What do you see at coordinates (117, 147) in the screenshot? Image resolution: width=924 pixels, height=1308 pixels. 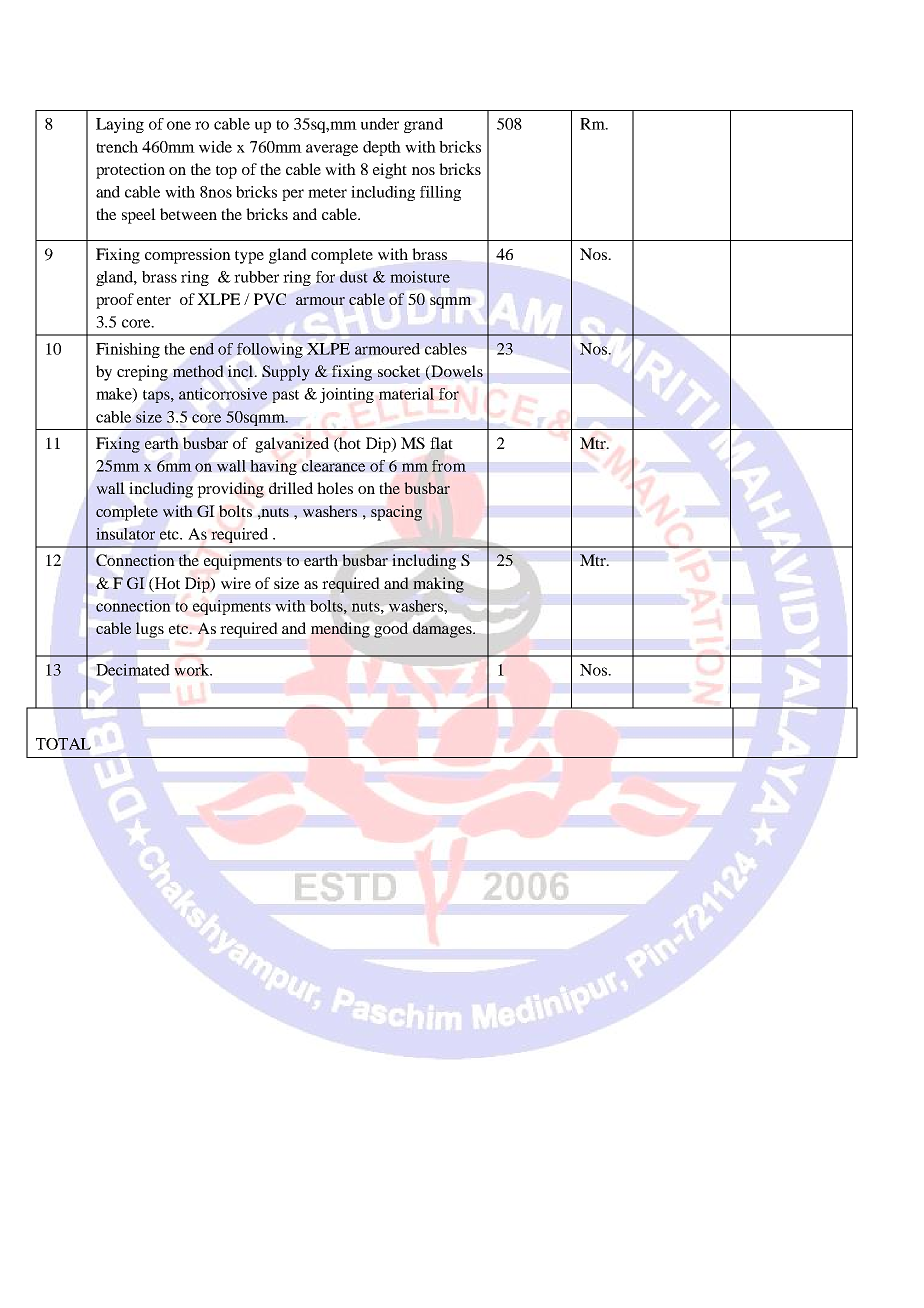 I see `trench` at bounding box center [117, 147].
